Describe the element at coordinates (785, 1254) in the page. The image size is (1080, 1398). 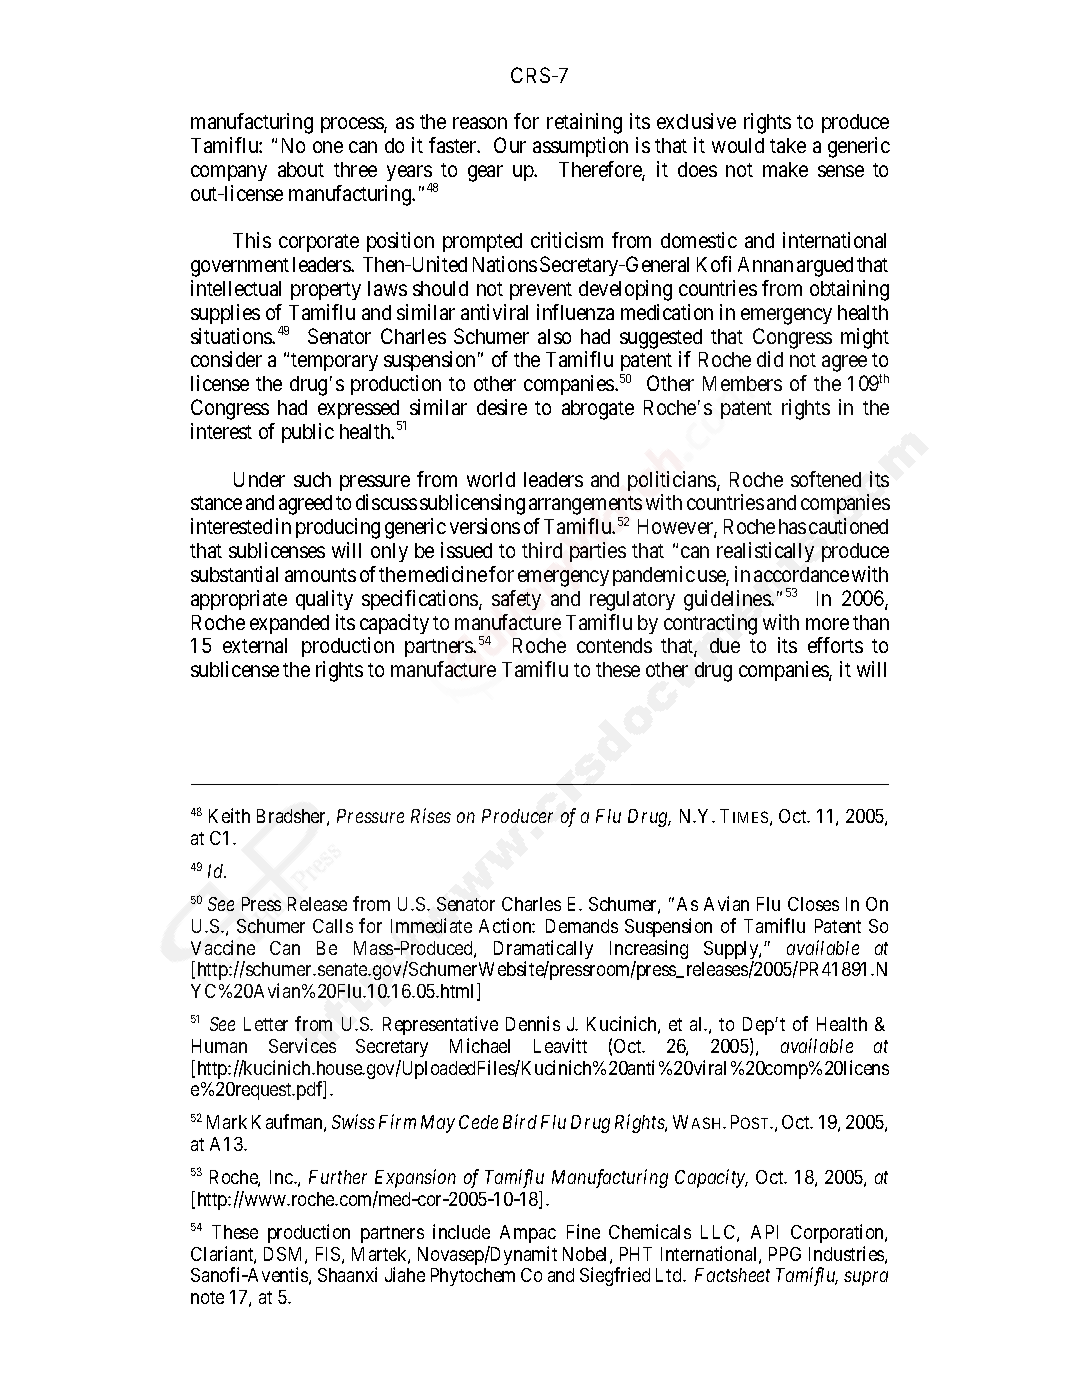
I see `PPG` at that location.
